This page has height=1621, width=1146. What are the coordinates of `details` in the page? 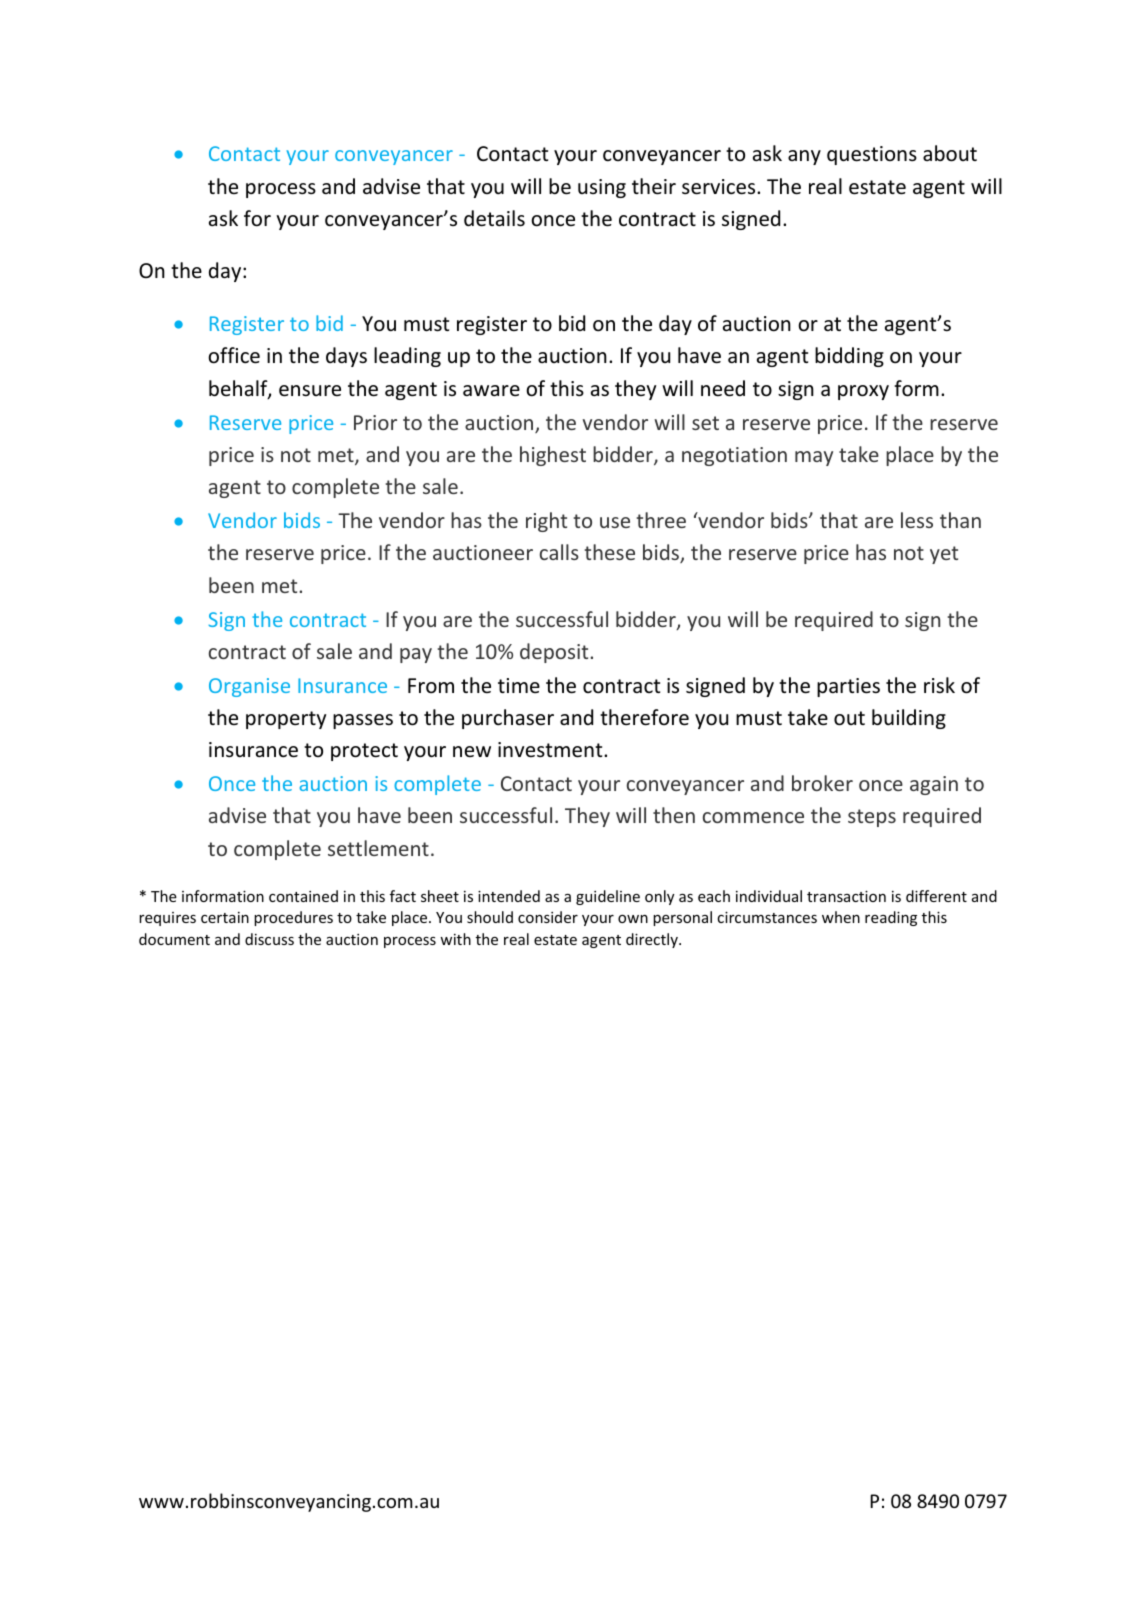 It's located at (494, 218).
